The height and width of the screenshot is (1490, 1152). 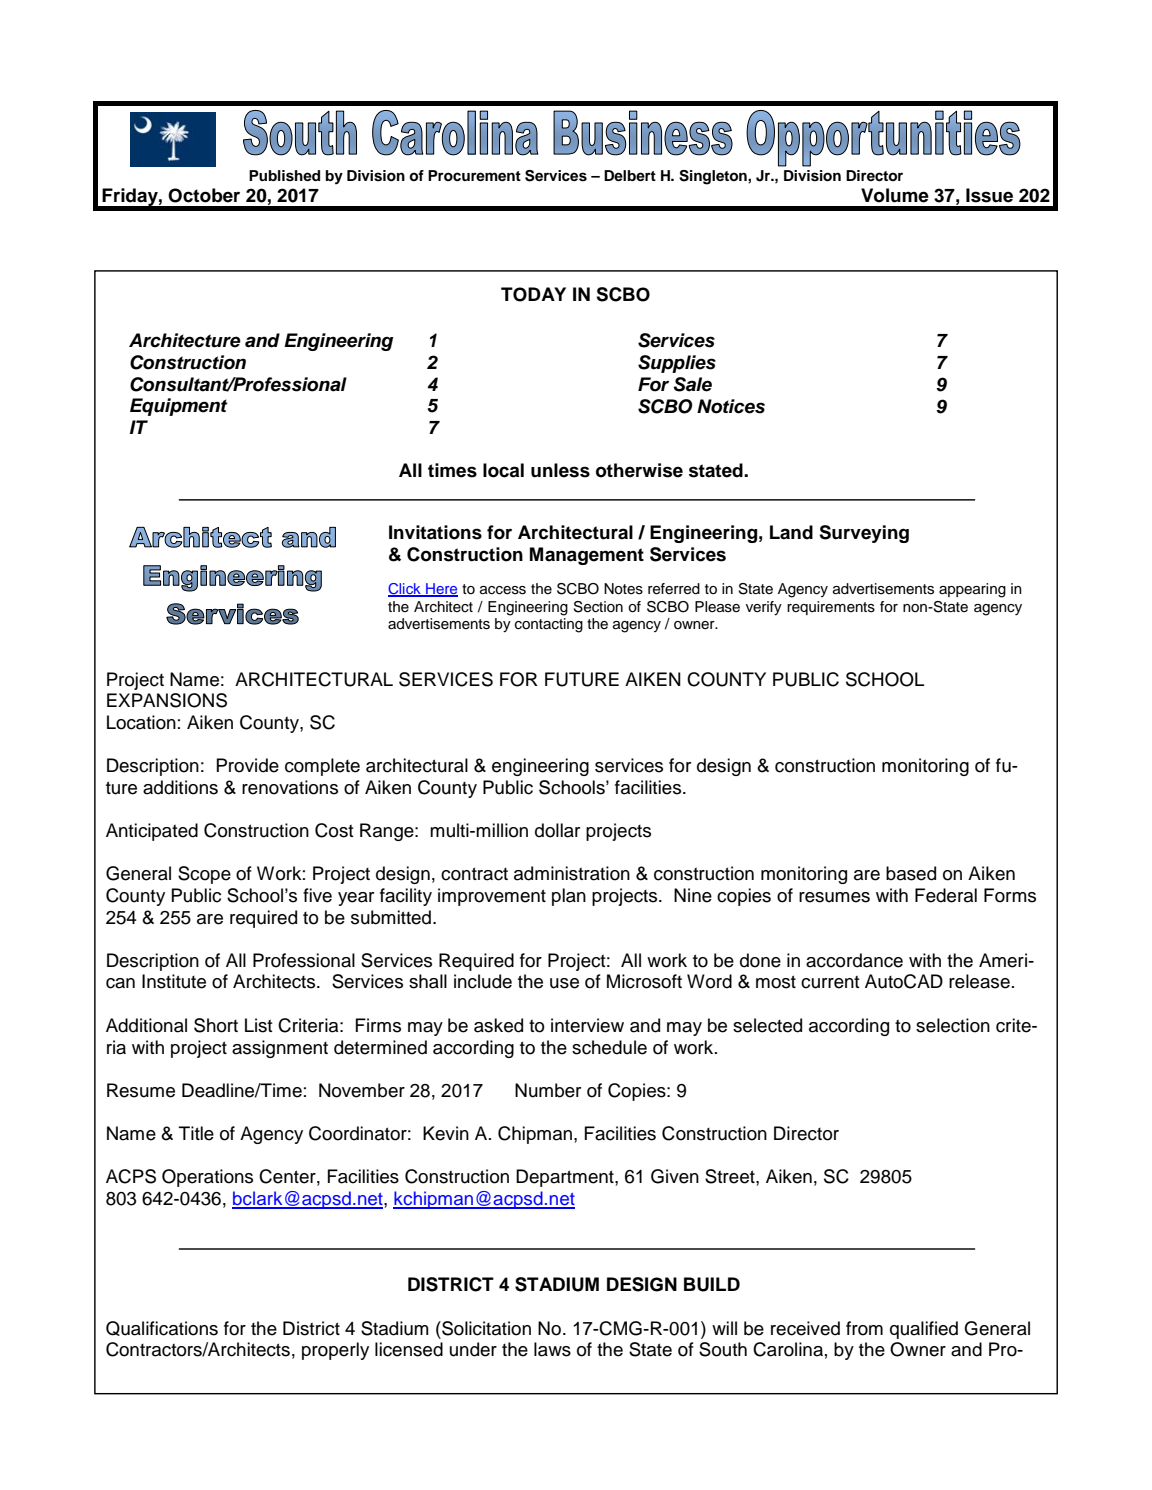 What do you see at coordinates (564, 983) in the screenshot?
I see `use` at bounding box center [564, 983].
